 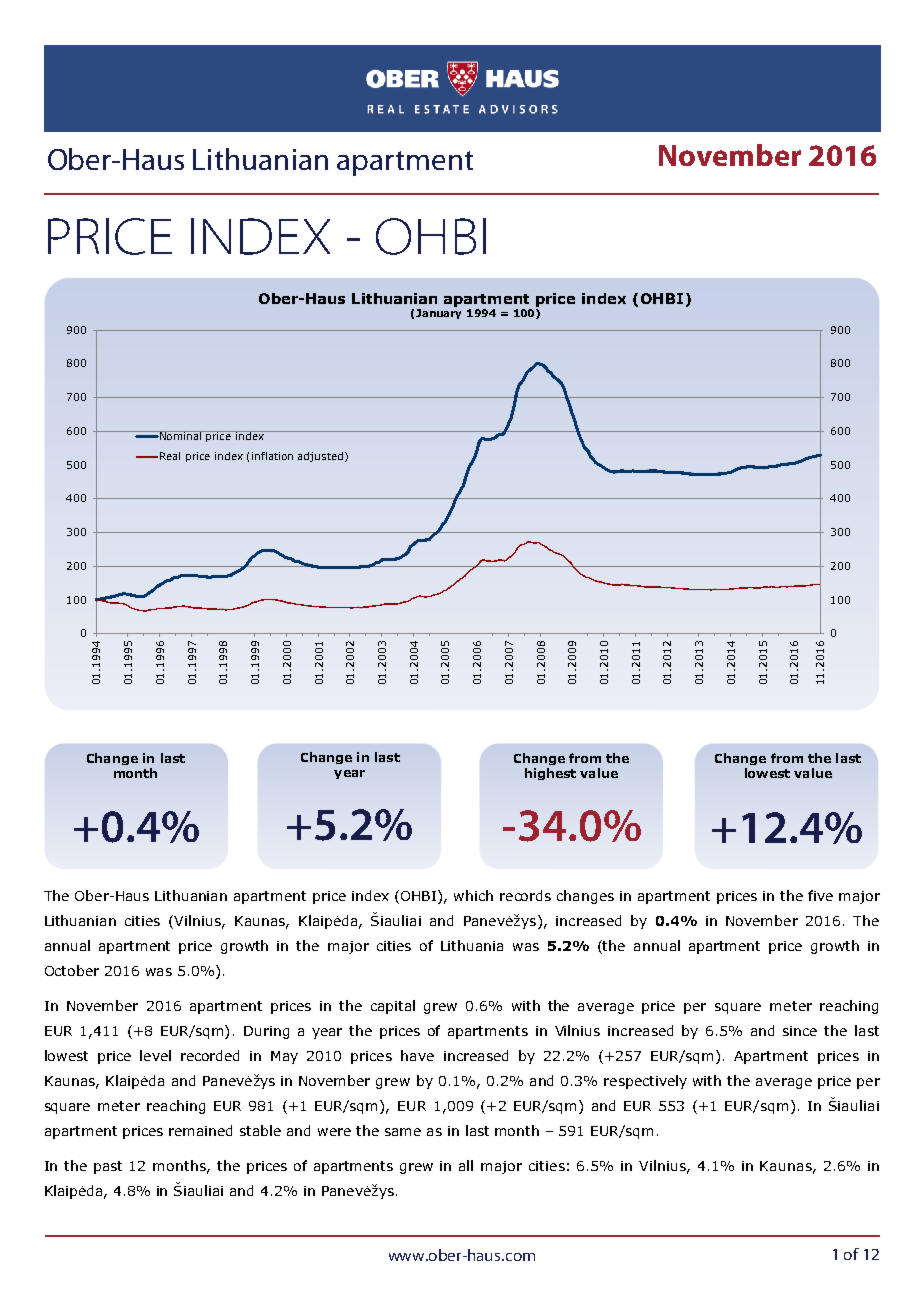 What do you see at coordinates (438, 314) in the screenshot?
I see `January` at bounding box center [438, 314].
